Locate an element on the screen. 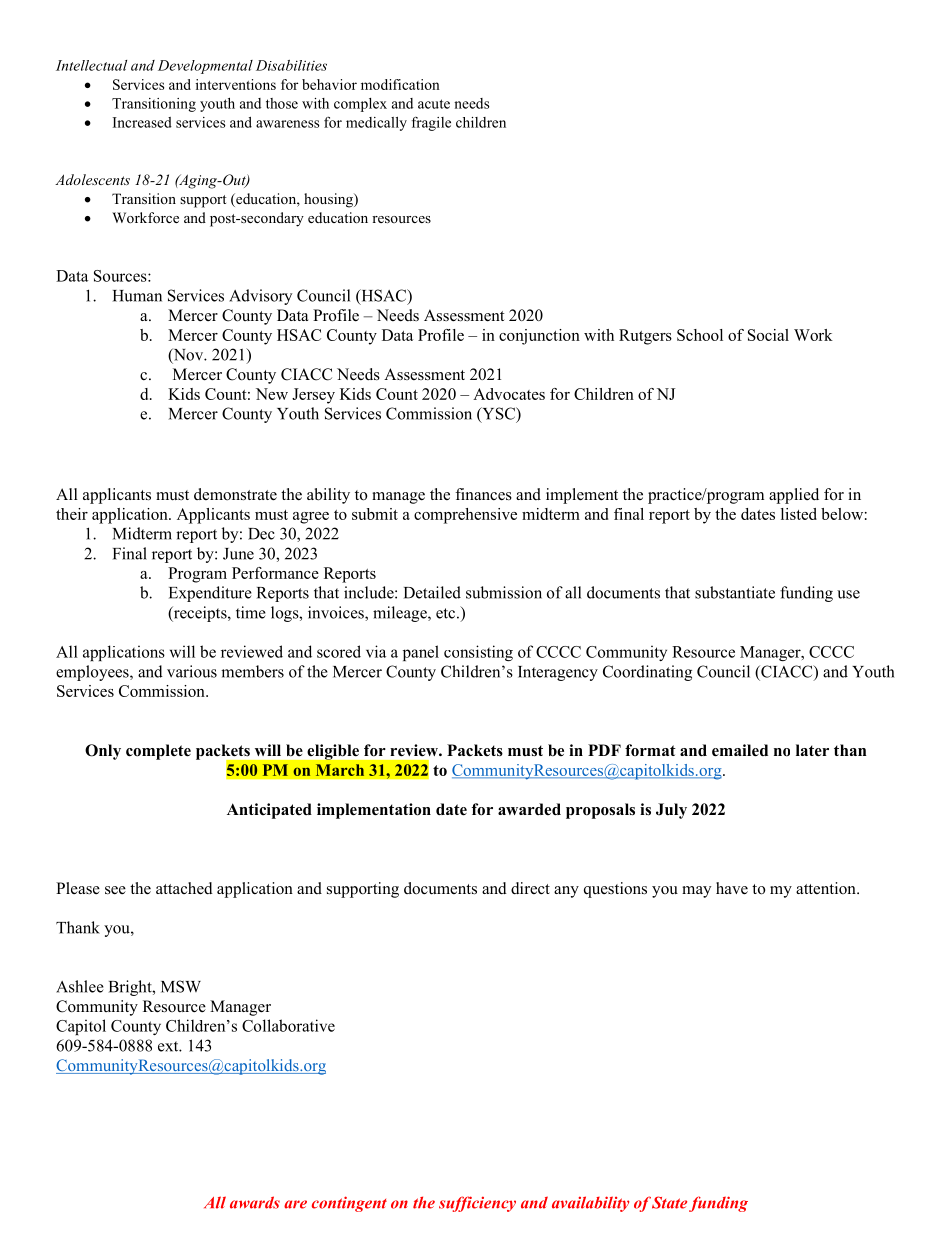 This screenshot has width=952, height=1233. various is located at coordinates (192, 671).
